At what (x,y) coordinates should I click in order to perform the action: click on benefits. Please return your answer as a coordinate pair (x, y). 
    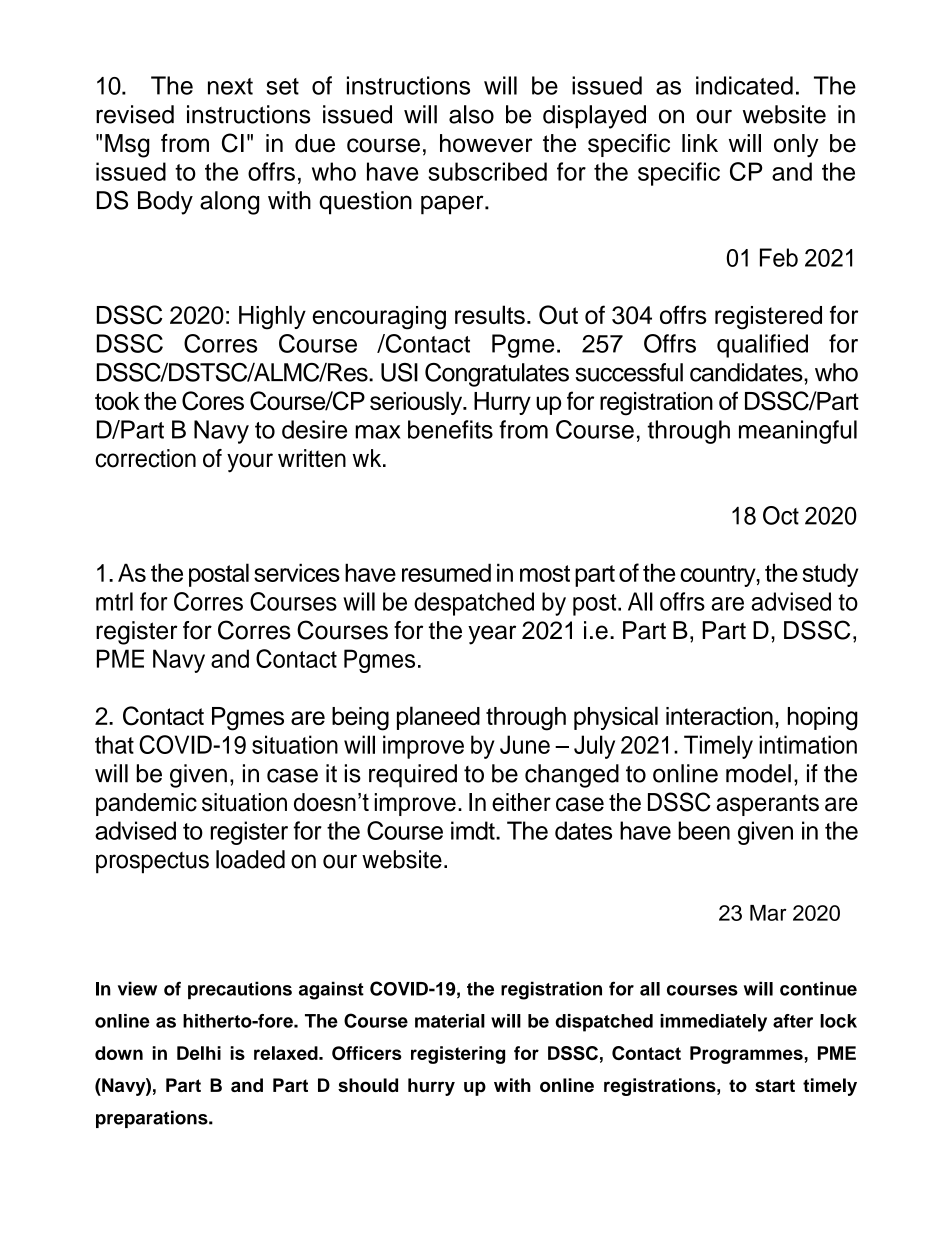
    Looking at the image, I should click on (450, 429).
